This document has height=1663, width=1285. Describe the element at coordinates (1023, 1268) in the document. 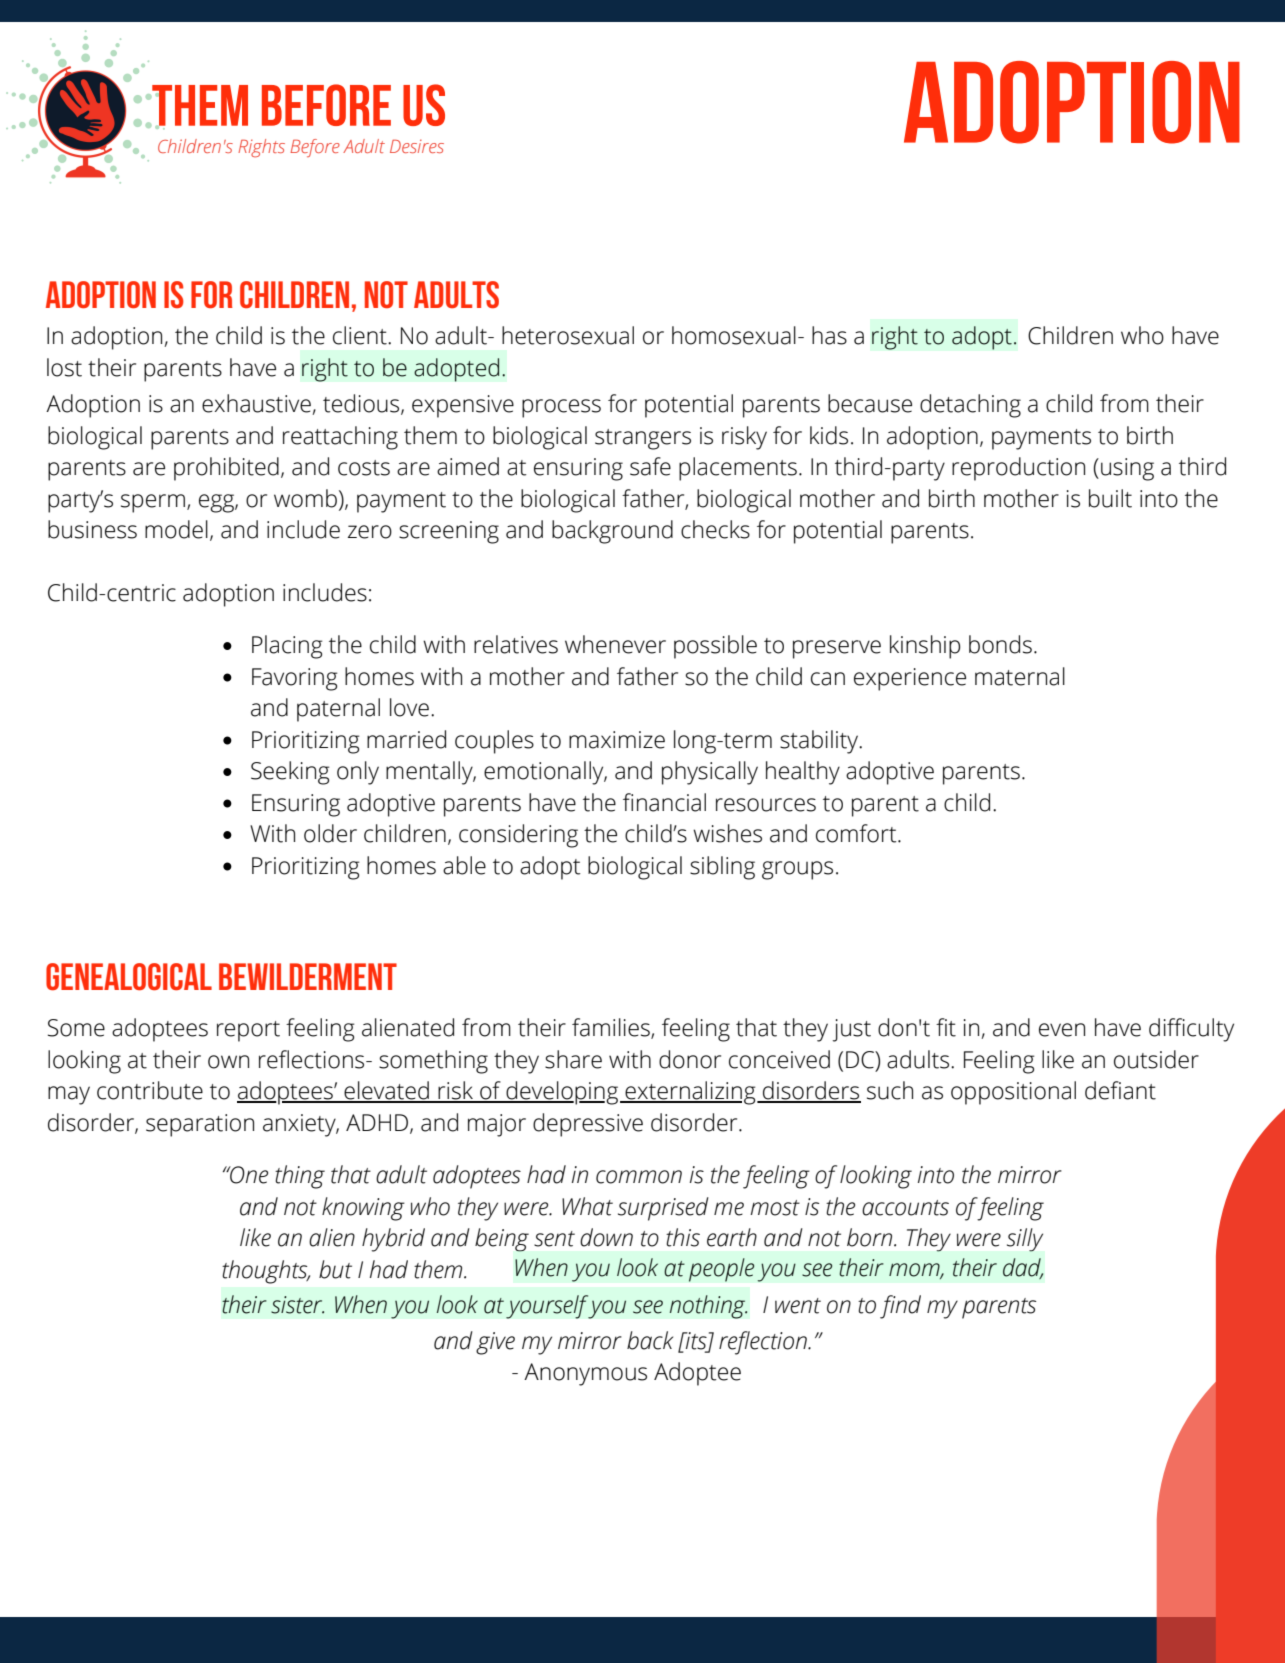

I see `dad` at that location.
